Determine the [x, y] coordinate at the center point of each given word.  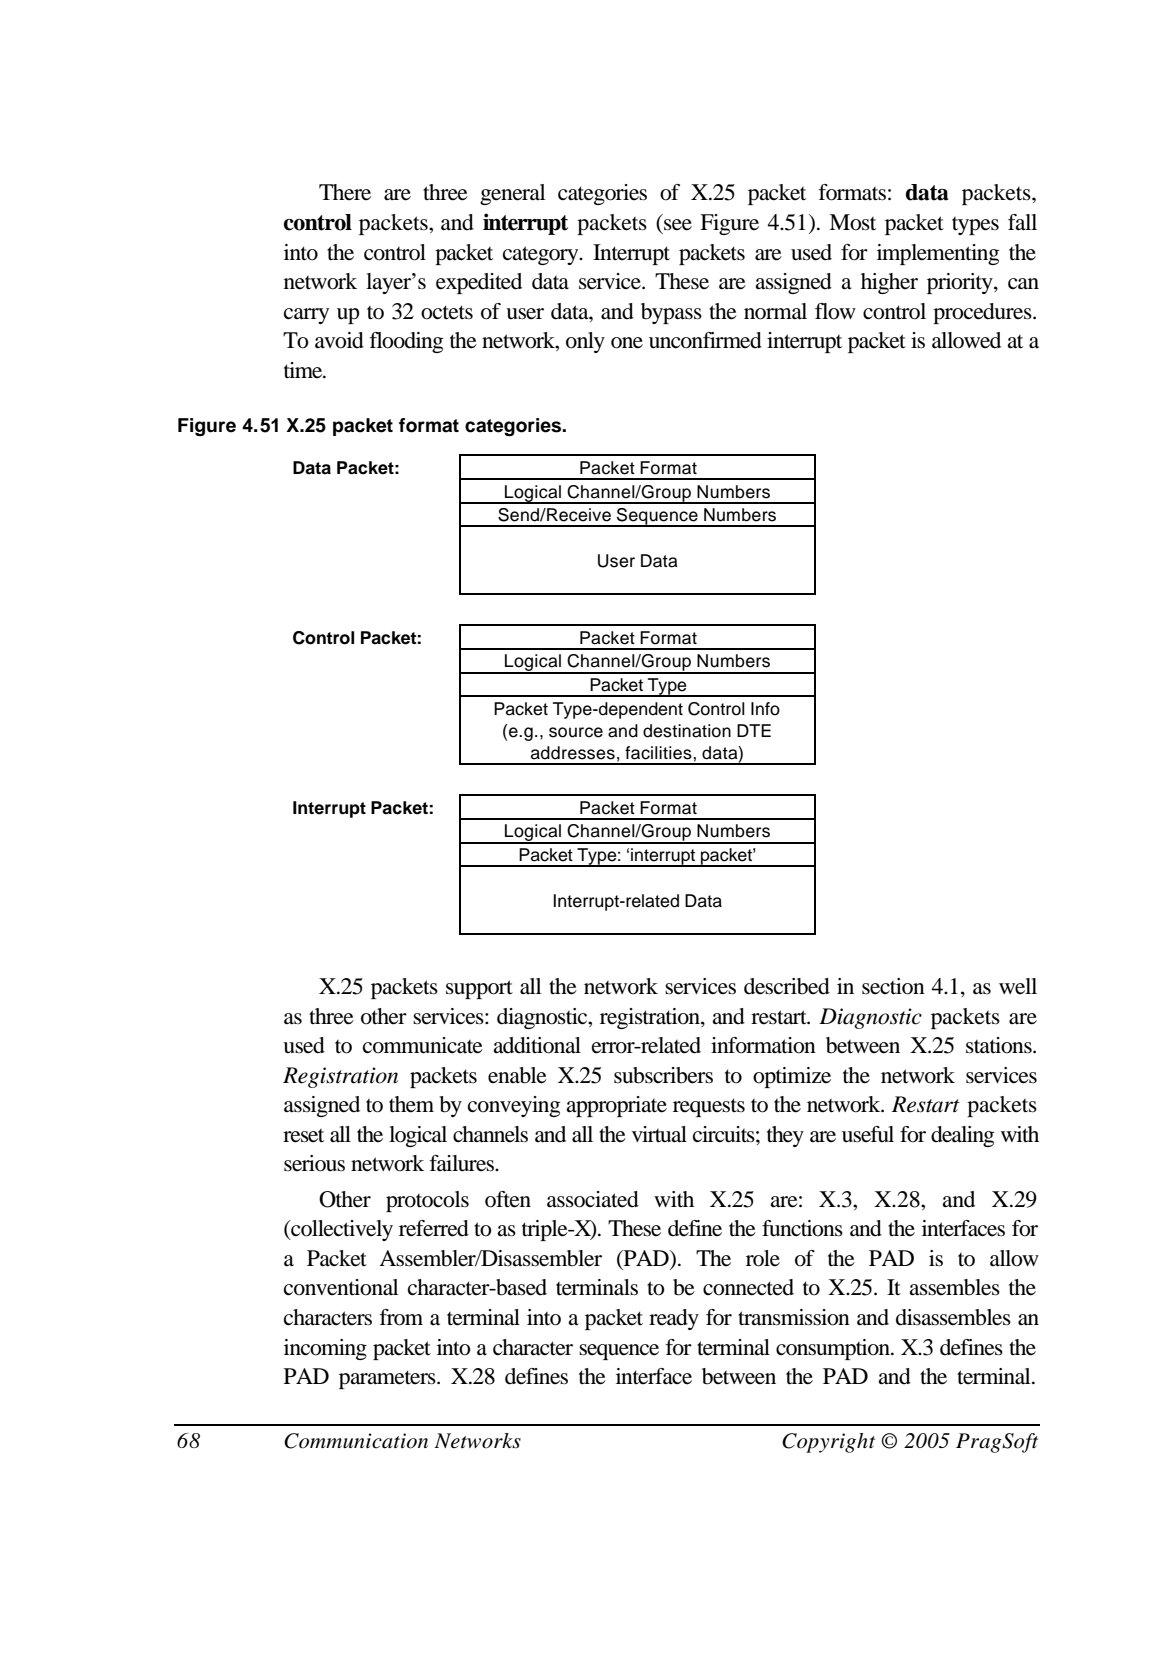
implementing [938, 254]
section [893, 986]
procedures [983, 313]
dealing [962, 1136]
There [345, 192]
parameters [388, 1379]
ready [674, 1319]
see [678, 225]
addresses [573, 753]
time [304, 370]
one [627, 343]
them [411, 1104]
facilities [659, 753]
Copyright [828, 1443]
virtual [659, 1134]
